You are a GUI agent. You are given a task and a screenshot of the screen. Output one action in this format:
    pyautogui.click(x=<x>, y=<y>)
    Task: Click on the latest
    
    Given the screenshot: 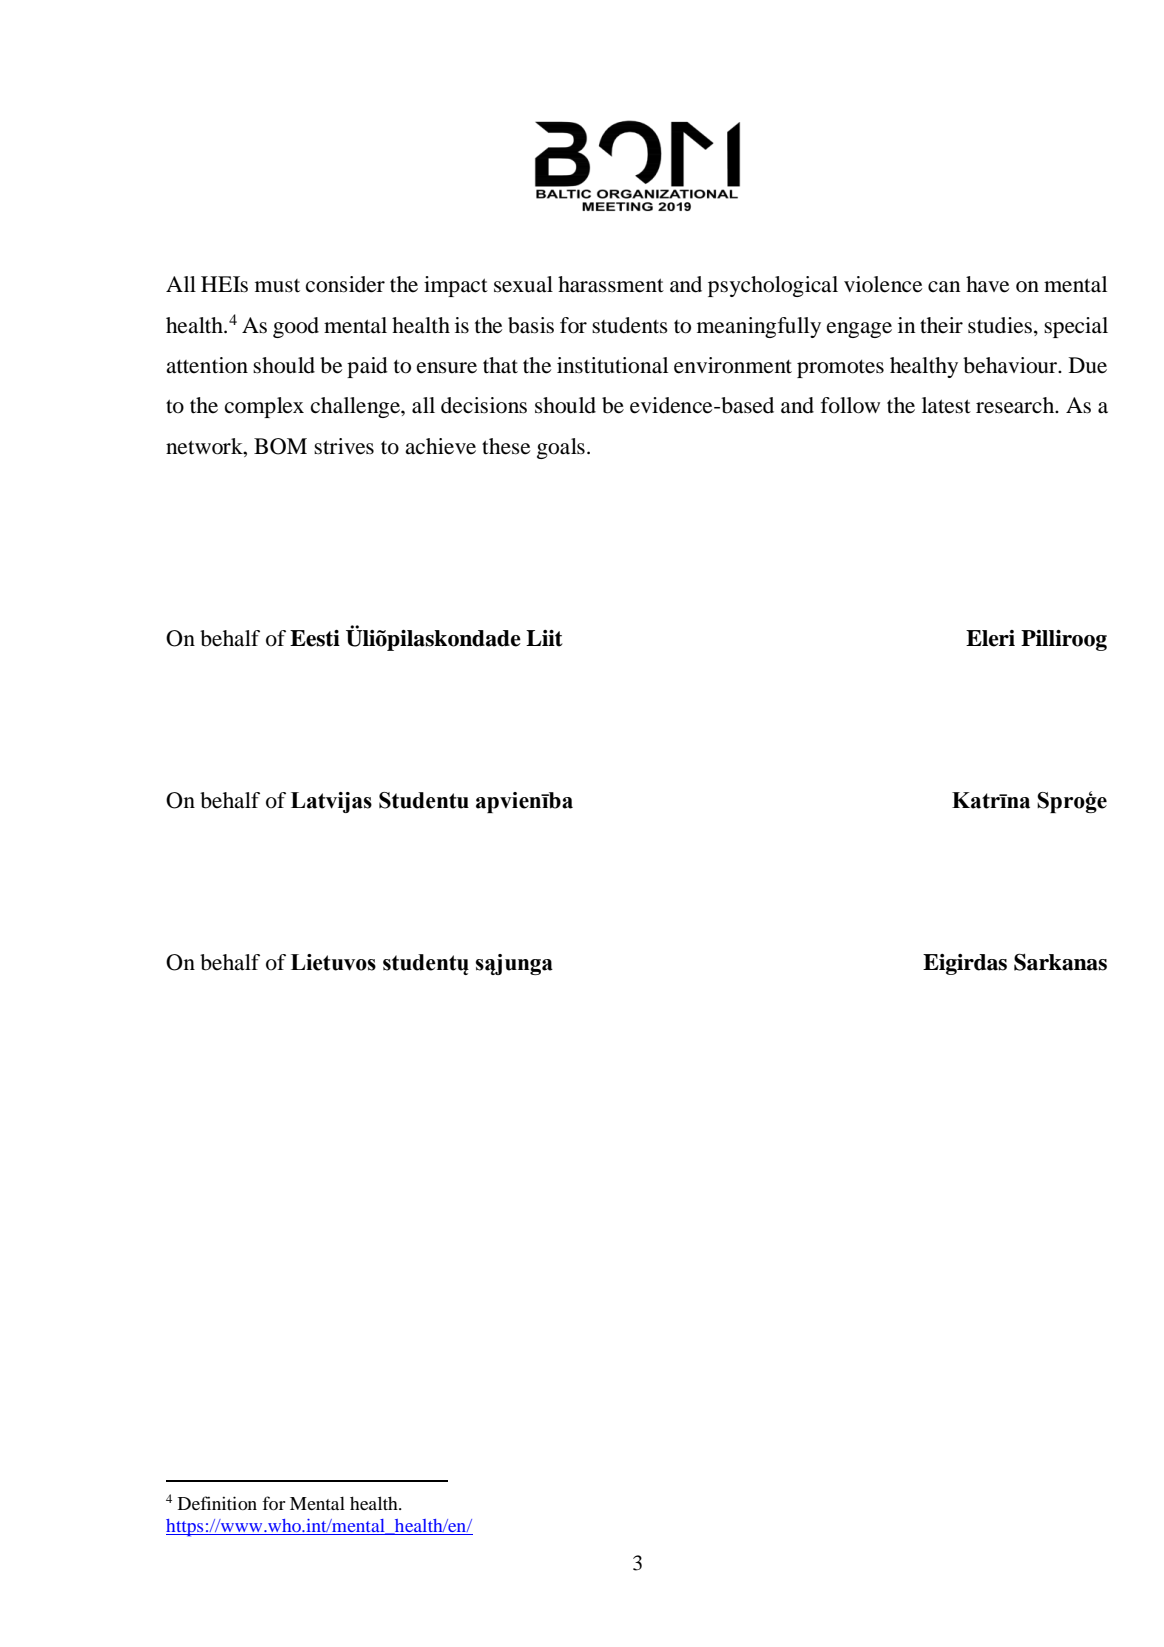 What is the action you would take?
    pyautogui.click(x=946, y=405)
